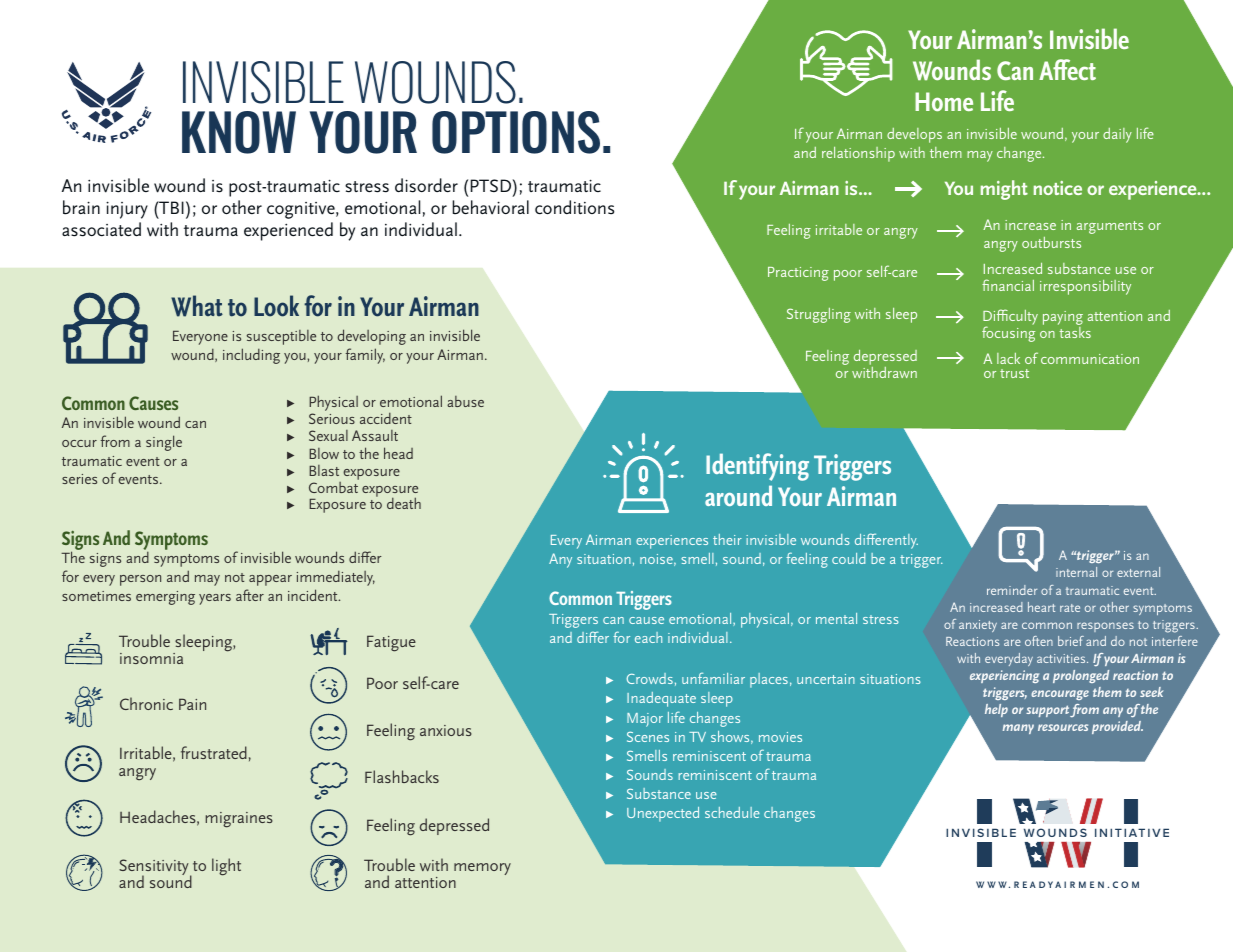 This screenshot has height=952, width=1233. I want to click on including, so click(251, 356).
